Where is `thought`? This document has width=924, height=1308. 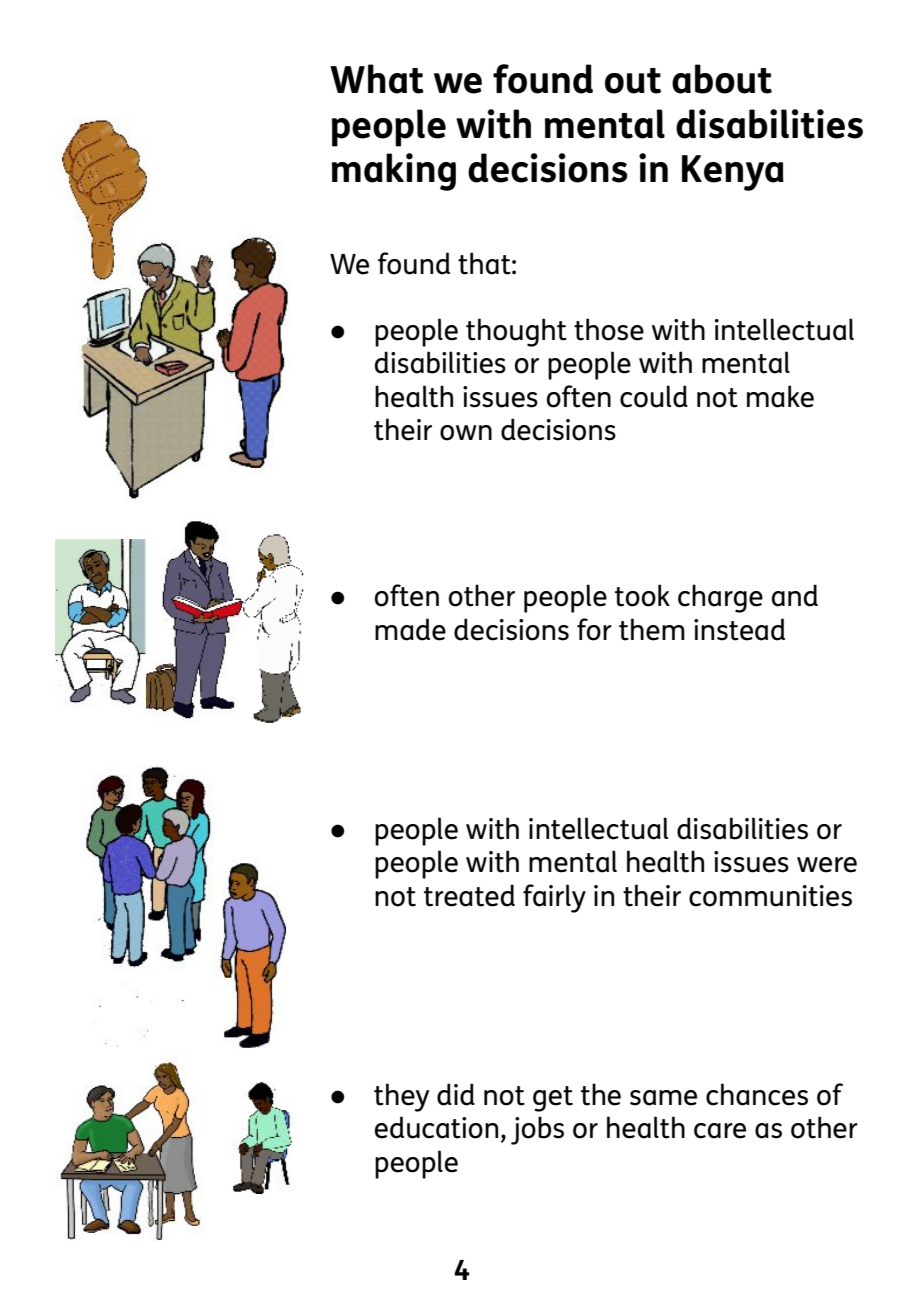
thought is located at coordinates (516, 332).
